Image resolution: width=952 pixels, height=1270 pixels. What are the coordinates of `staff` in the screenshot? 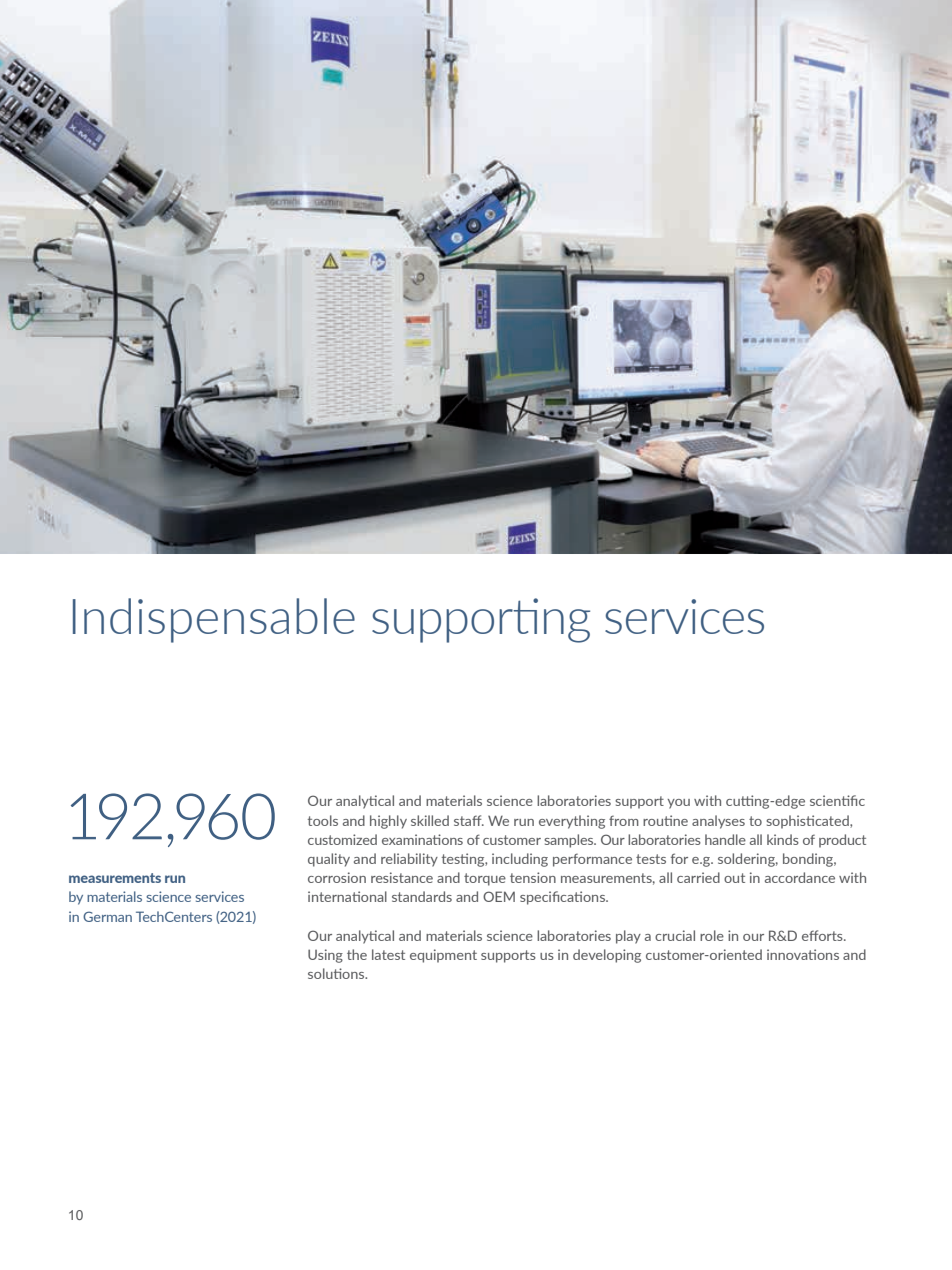 It's located at (469, 820).
